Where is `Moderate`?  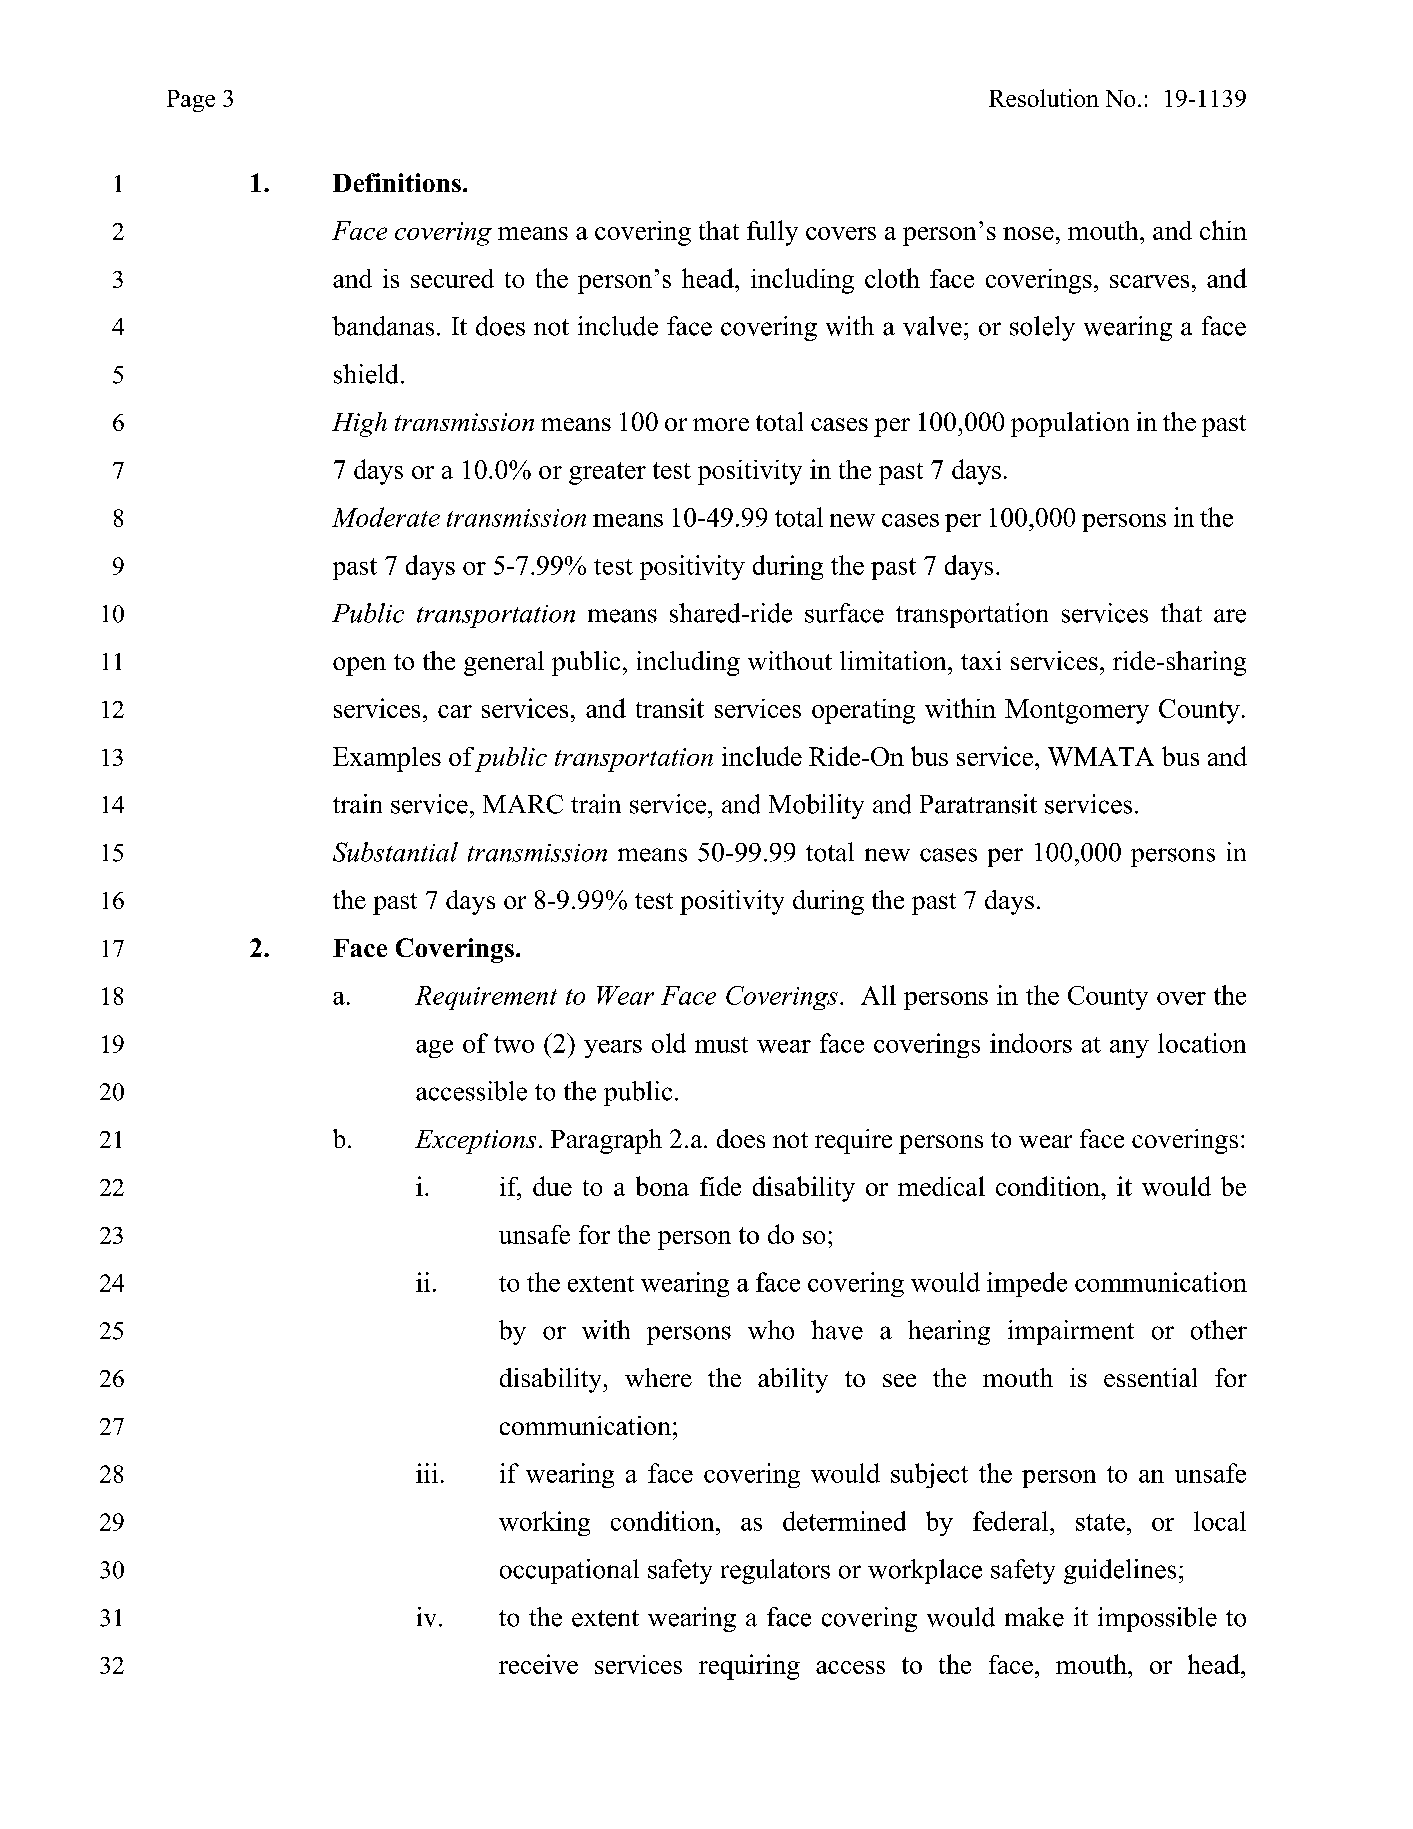
Moderate is located at coordinates (386, 517).
